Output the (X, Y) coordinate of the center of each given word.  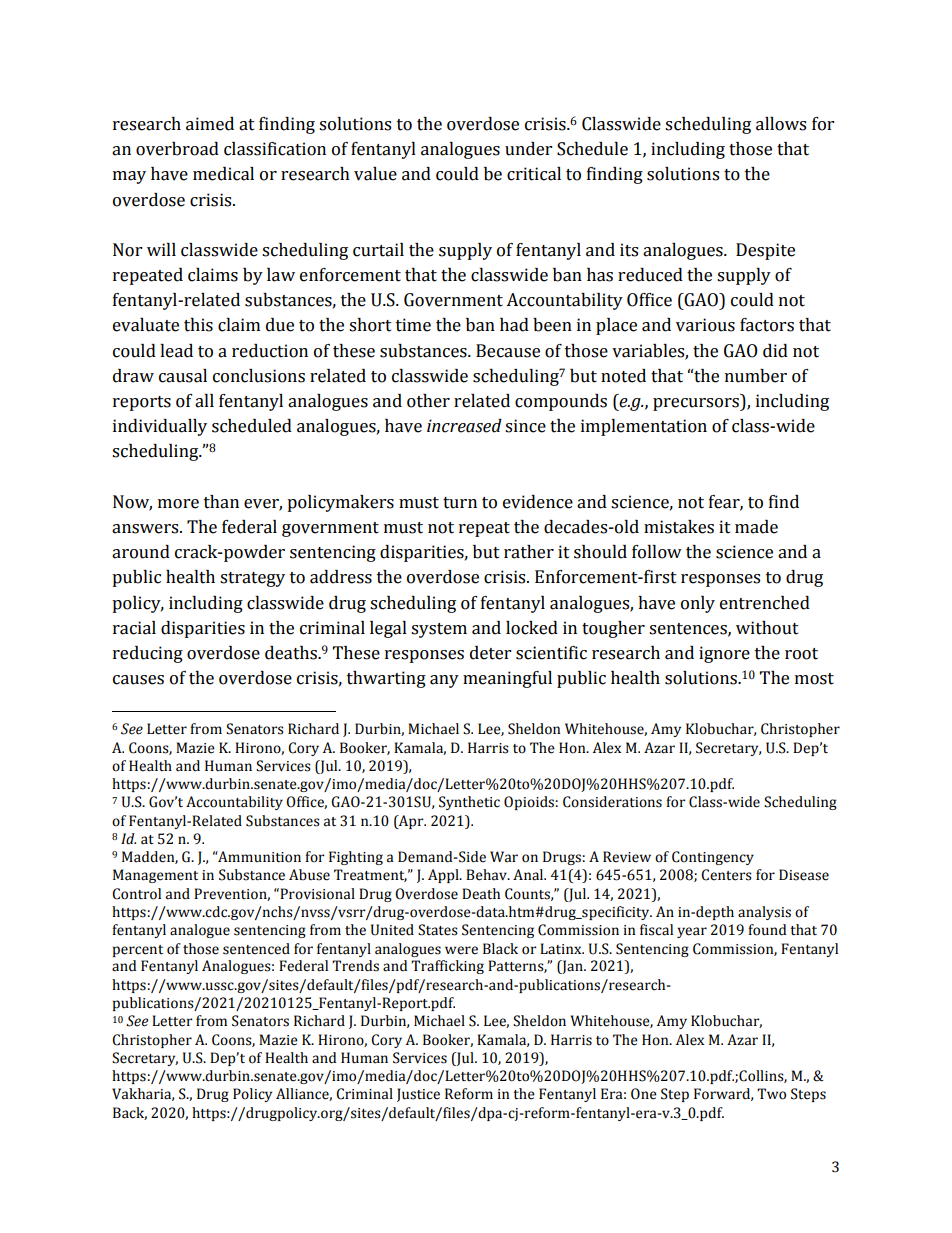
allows (781, 124)
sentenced (256, 949)
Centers (726, 875)
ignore (724, 654)
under (528, 149)
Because (508, 351)
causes (138, 680)
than (221, 502)
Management (155, 876)
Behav (487, 875)
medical (223, 174)
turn (460, 503)
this (198, 325)
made (756, 527)
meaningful (507, 679)
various (705, 325)
